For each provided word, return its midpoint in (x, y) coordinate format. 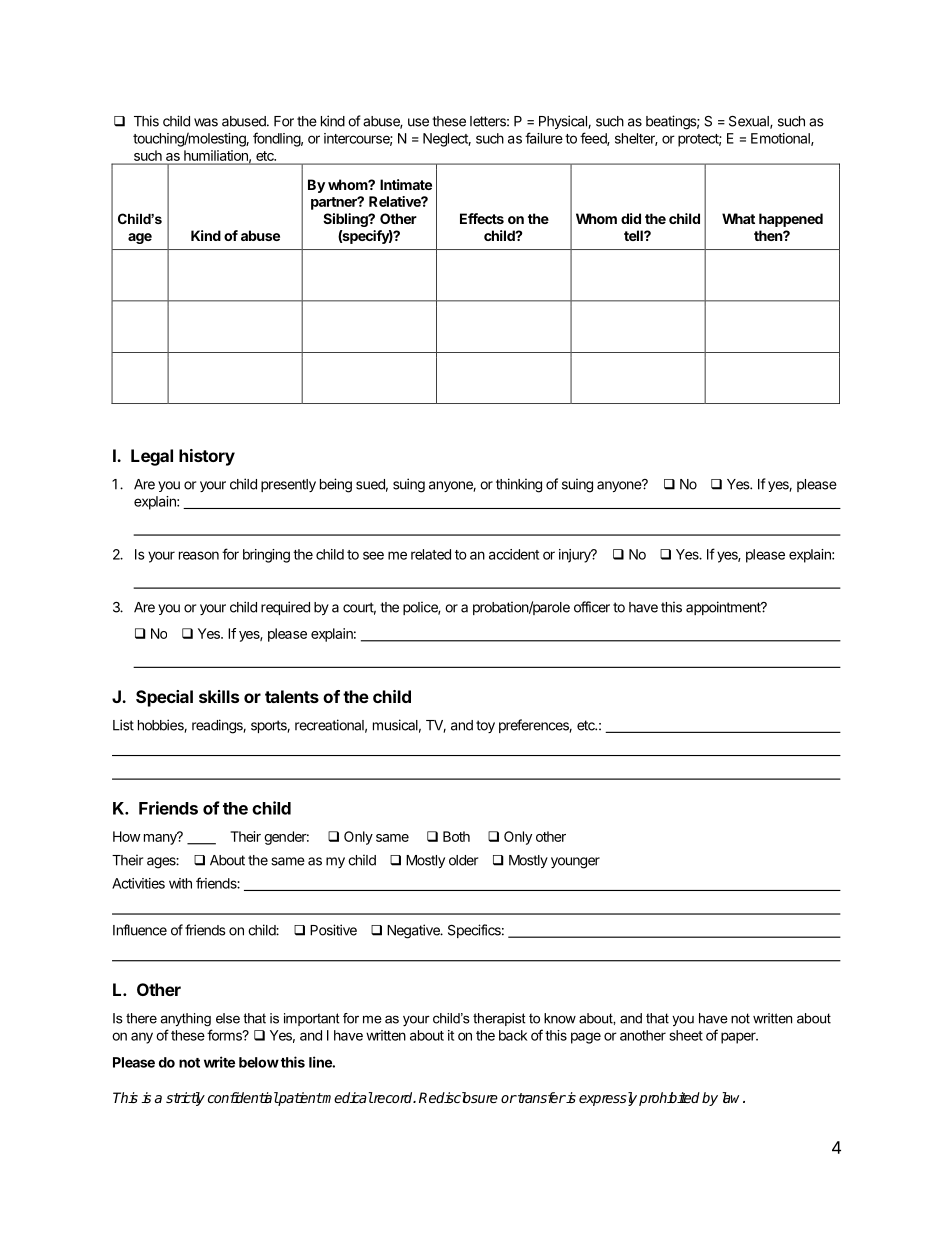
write (219, 1062)
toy (485, 726)
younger (575, 863)
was (206, 122)
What (738, 218)
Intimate (406, 184)
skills (219, 696)
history (207, 457)
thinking (519, 485)
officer (592, 607)
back (513, 1035)
